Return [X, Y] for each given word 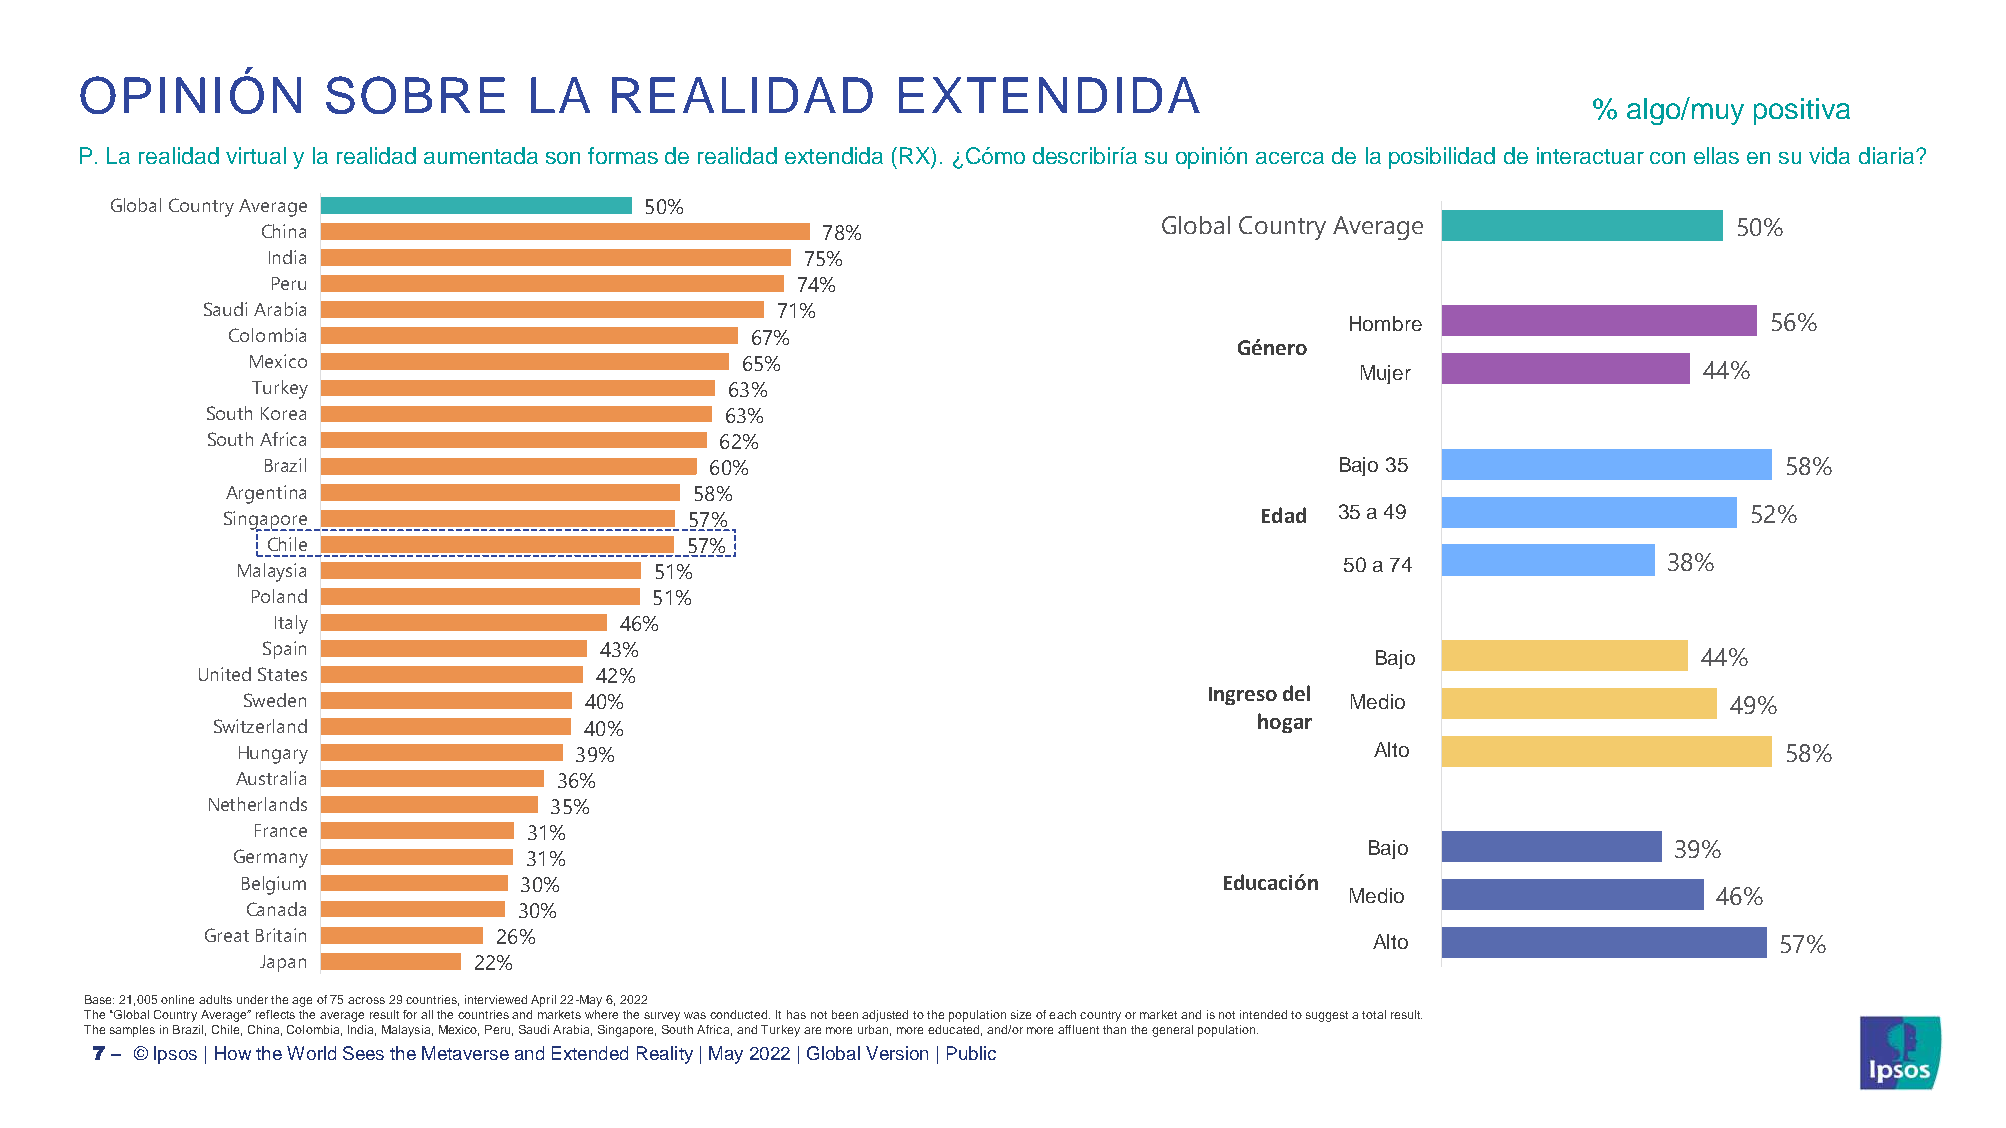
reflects [275, 1014]
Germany [271, 858]
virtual [256, 155]
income [1285, 724]
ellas [1716, 155]
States [282, 674]
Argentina [266, 494]
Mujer [1386, 374]
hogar [1285, 723]
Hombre [1386, 323]
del [1296, 693]
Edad [1284, 515]
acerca [1290, 158]
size [1021, 1014]
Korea [283, 413]
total [1374, 1014]
